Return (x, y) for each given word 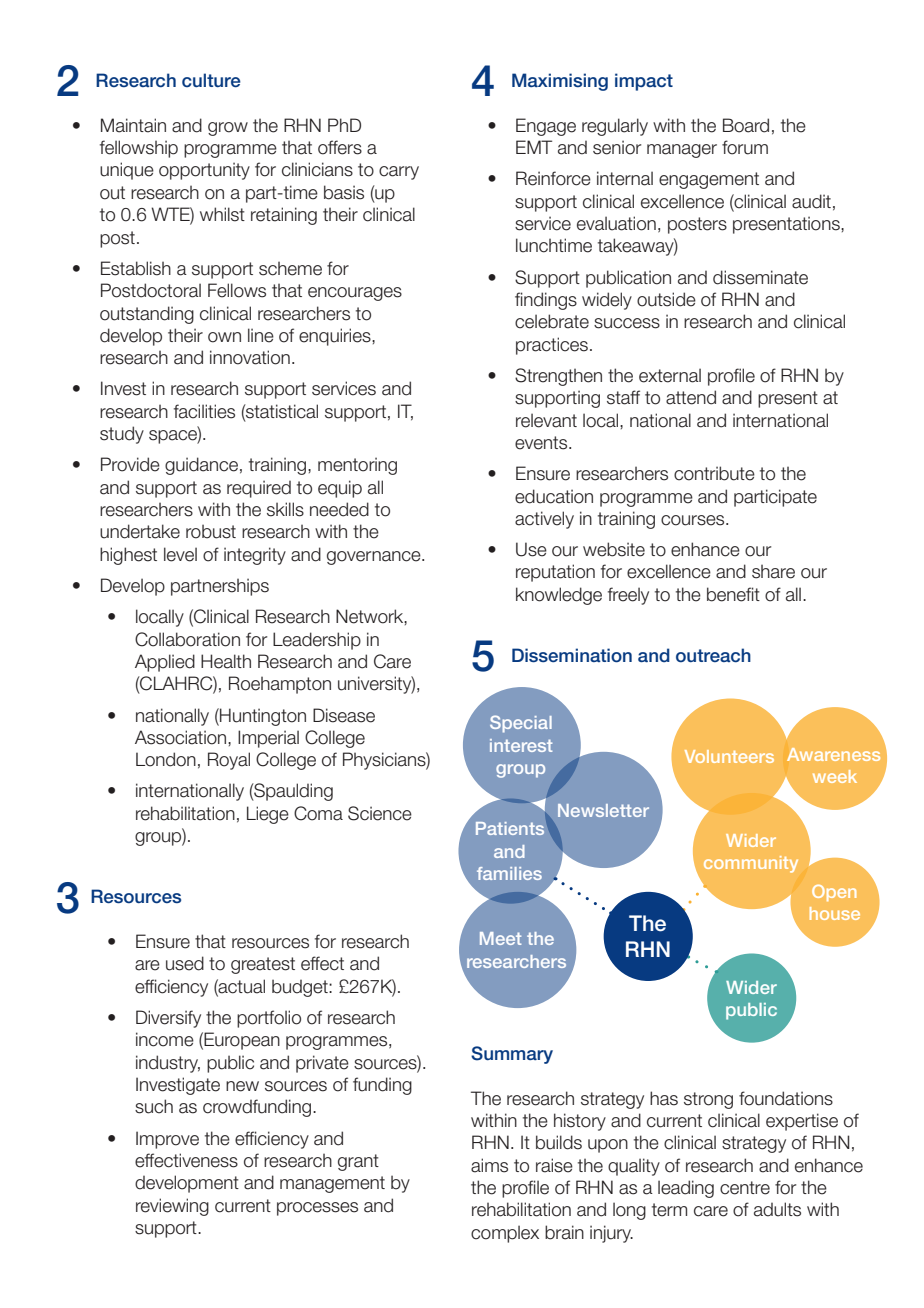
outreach (713, 655)
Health (226, 661)
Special (521, 724)
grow (228, 129)
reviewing (172, 1207)
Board (746, 125)
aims (489, 1165)
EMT (534, 147)
